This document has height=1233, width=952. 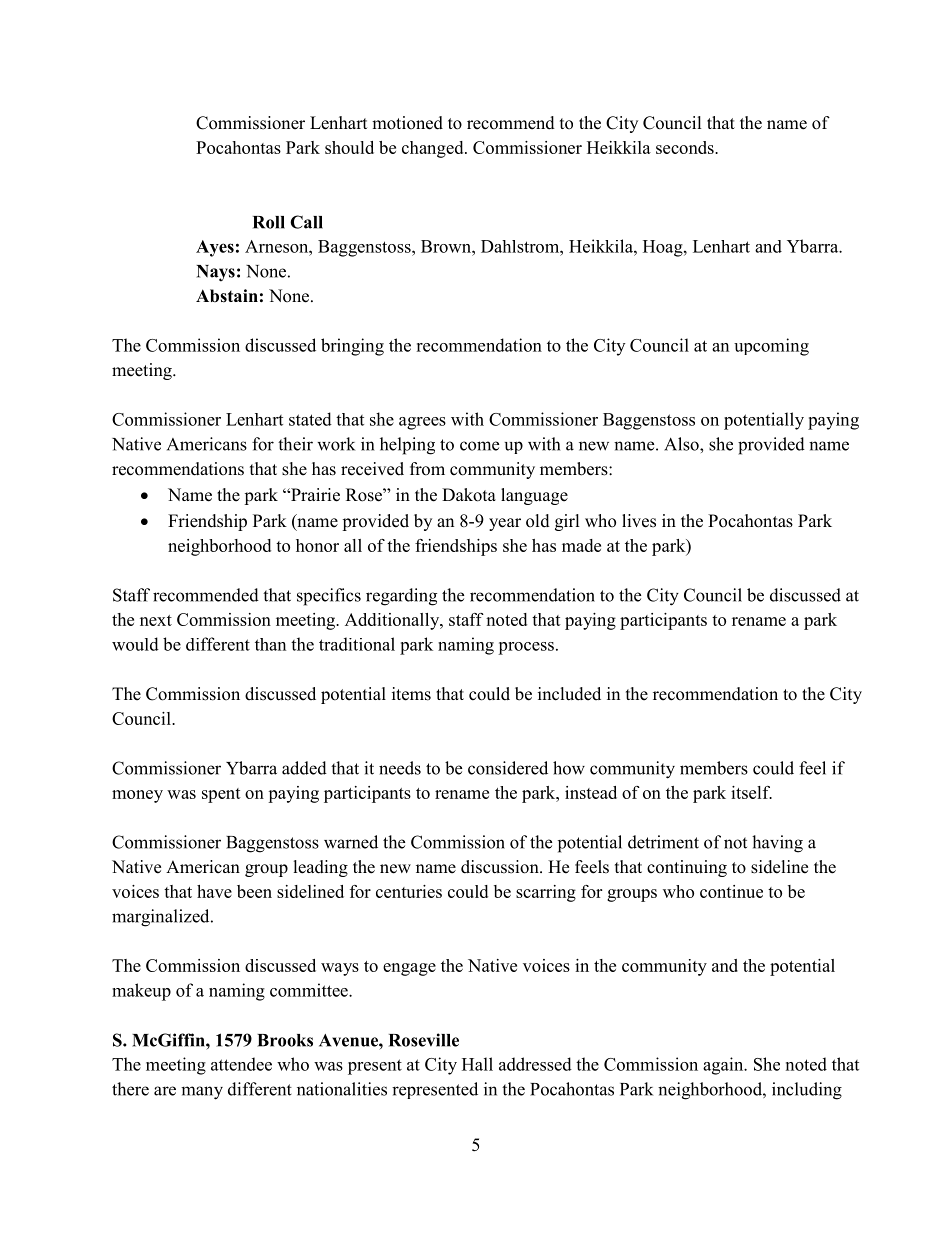 What do you see at coordinates (777, 844) in the document?
I see `having` at bounding box center [777, 844].
